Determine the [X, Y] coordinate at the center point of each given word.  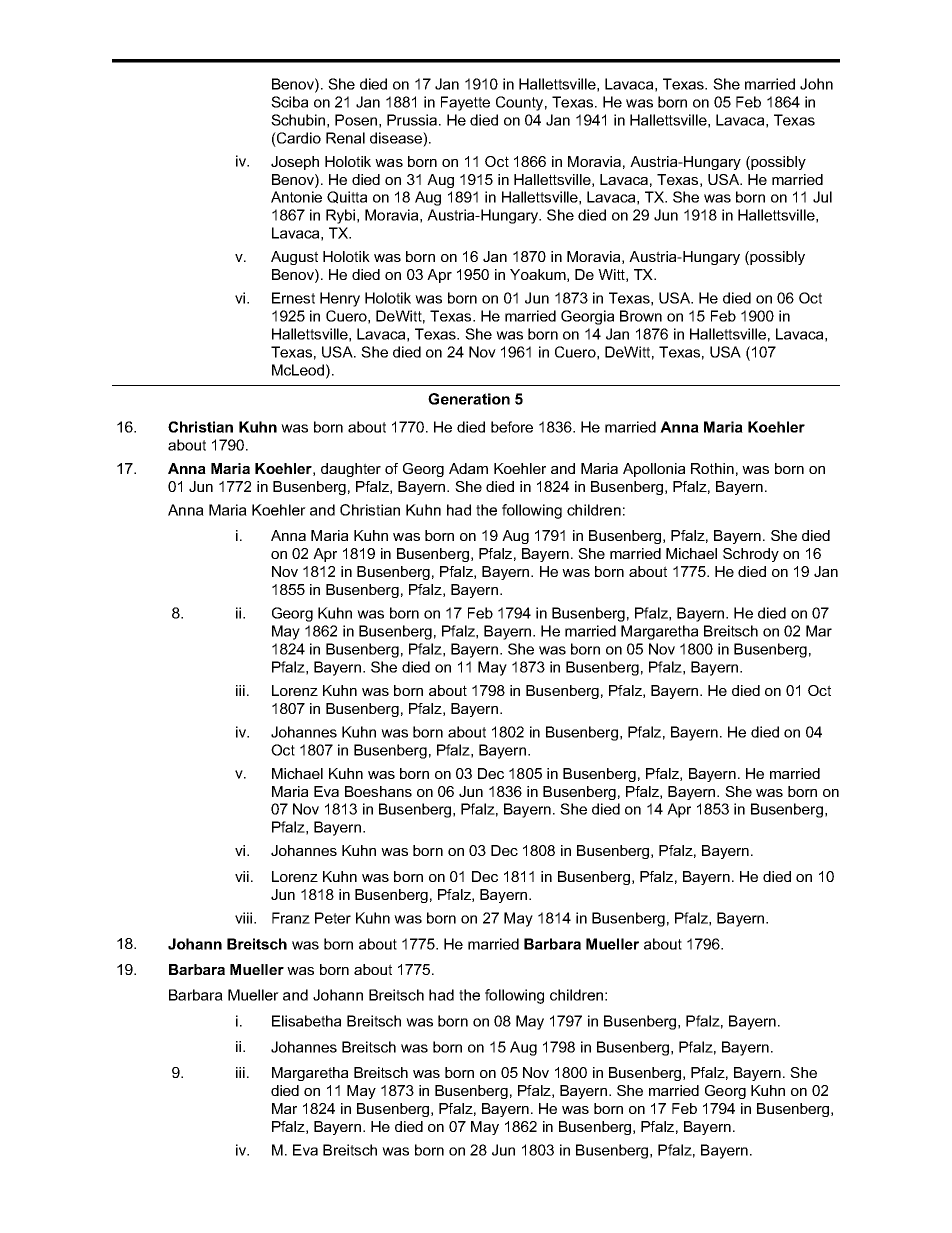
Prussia [413, 120]
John [816, 84]
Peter [333, 918]
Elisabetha [306, 1021]
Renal [345, 138]
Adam [468, 468]
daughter [351, 470]
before [512, 427]
